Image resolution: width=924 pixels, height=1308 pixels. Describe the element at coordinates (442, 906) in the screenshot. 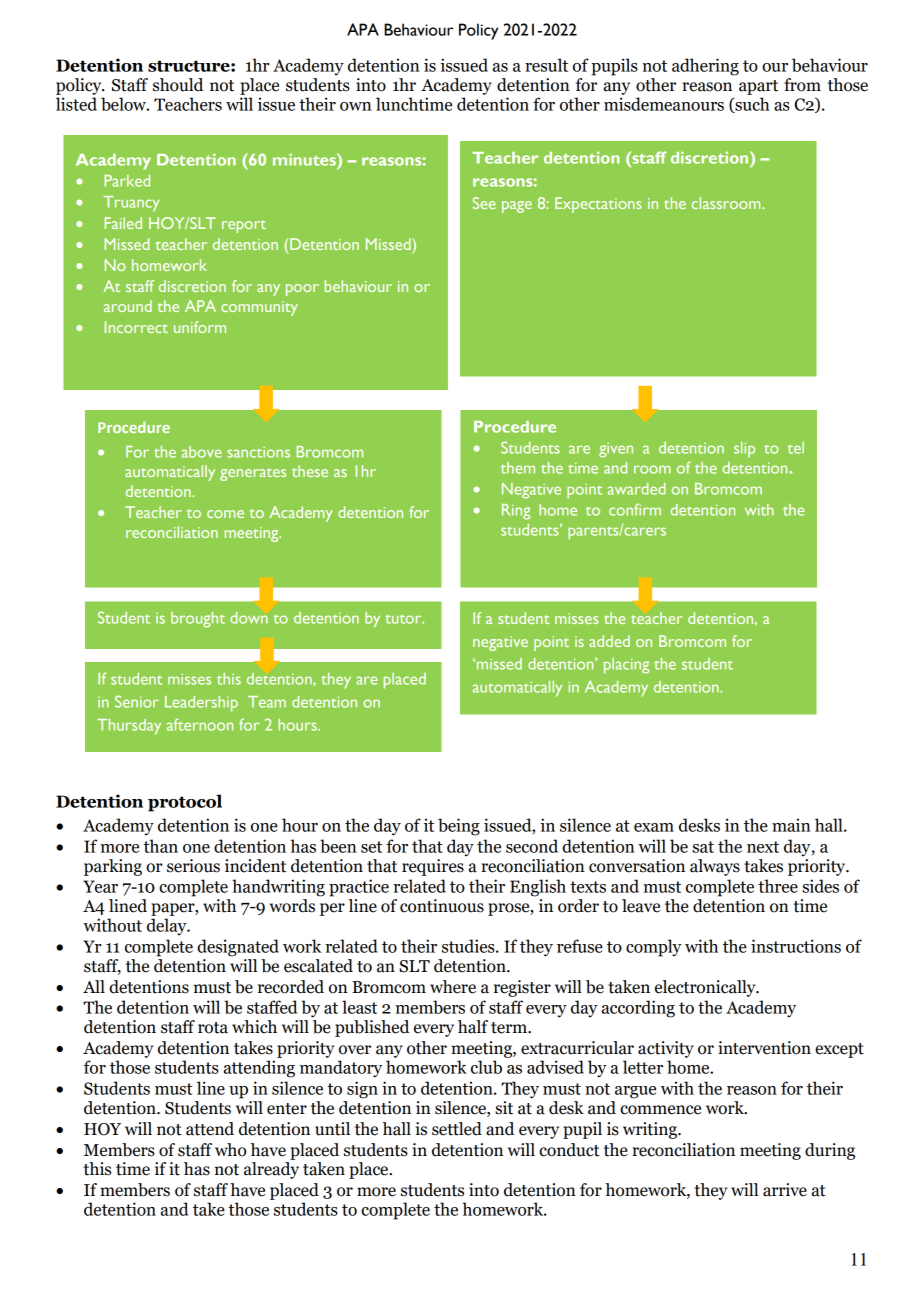

I see `continuous` at that location.
